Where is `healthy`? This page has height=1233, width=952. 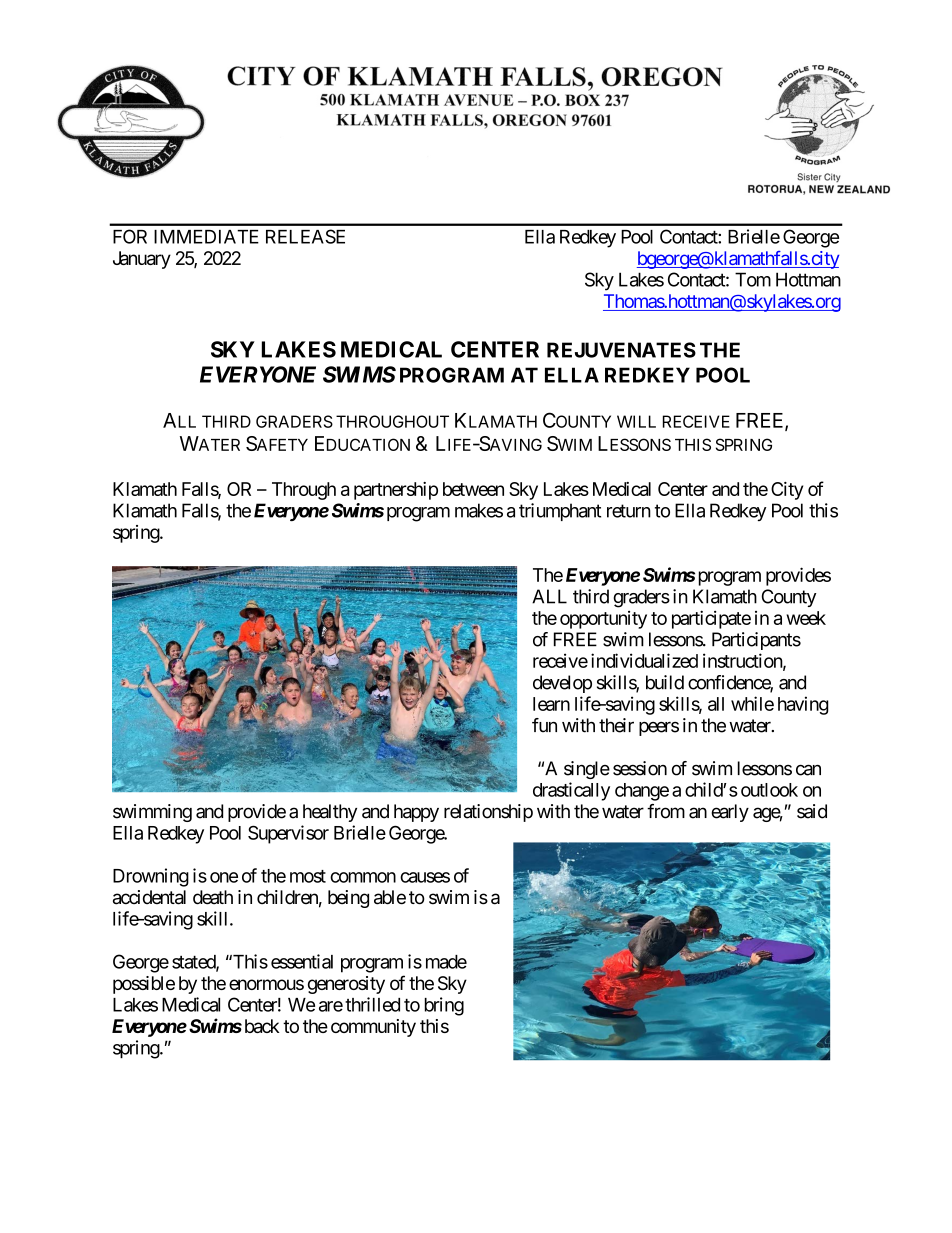 healthy is located at coordinates (330, 813).
